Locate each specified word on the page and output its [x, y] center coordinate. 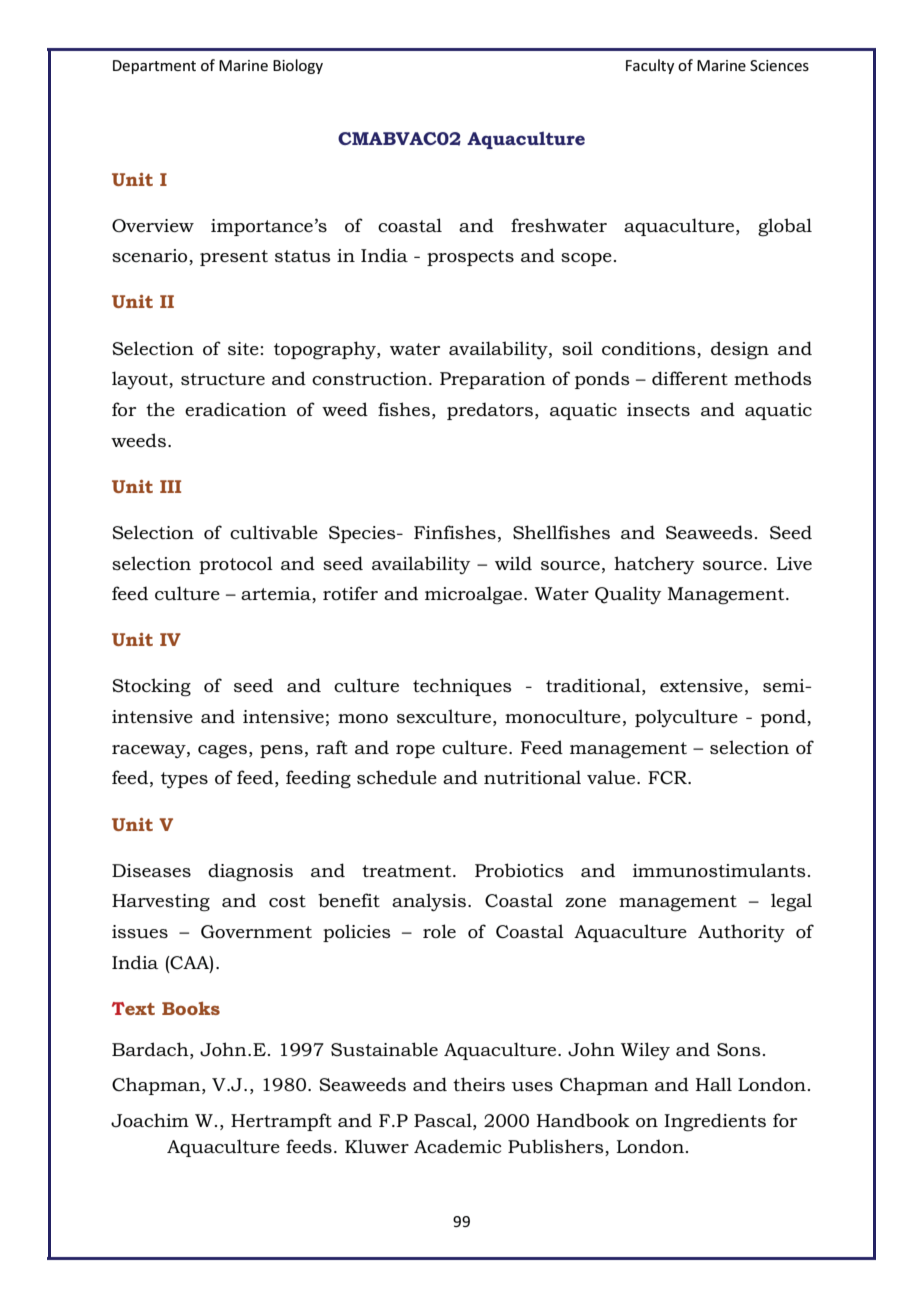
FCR [668, 777]
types [184, 780]
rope [415, 751]
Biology [298, 66]
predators [490, 411]
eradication [236, 409]
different [690, 378]
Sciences [779, 65]
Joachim [150, 1120]
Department [154, 67]
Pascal [444, 1120]
